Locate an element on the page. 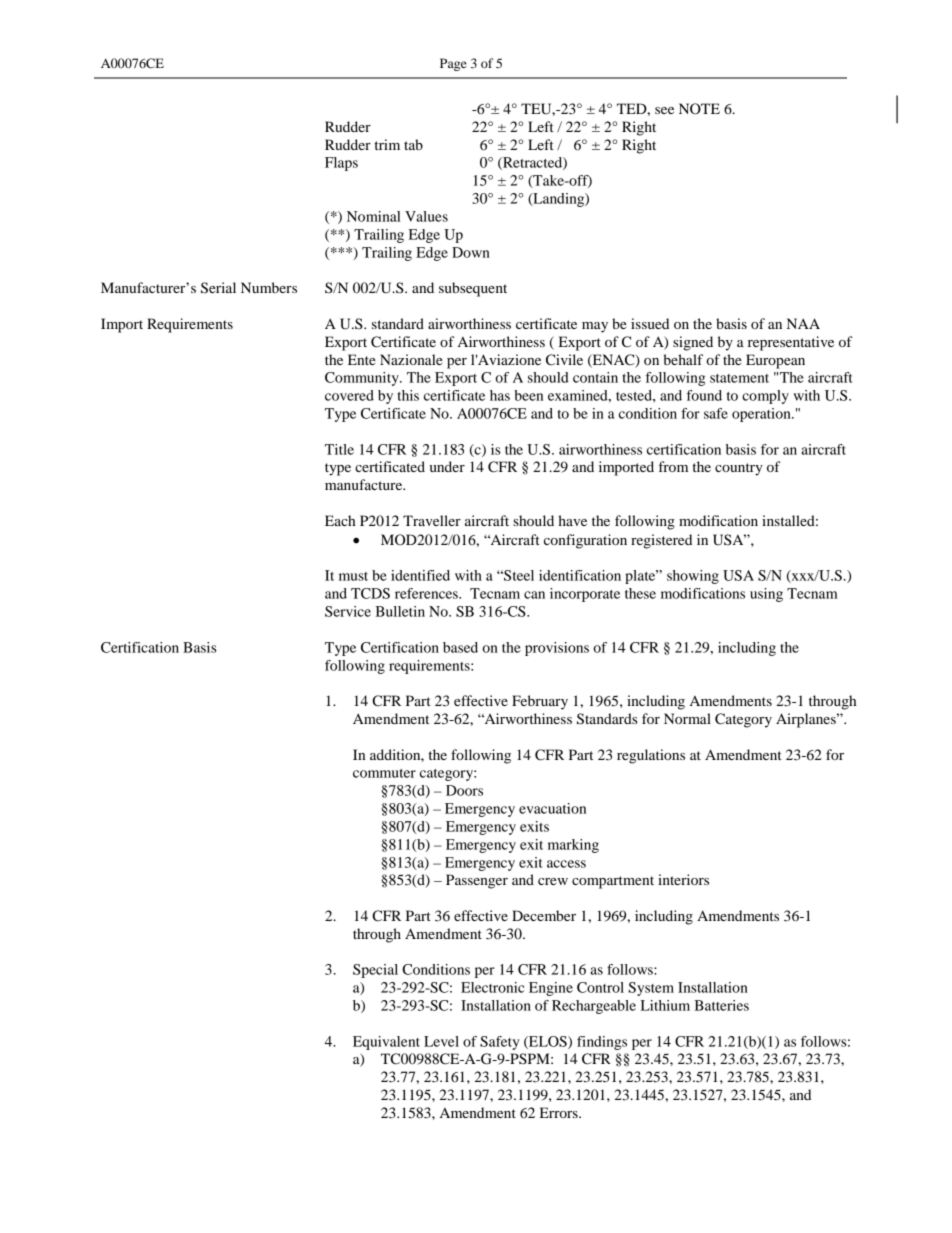  commuter is located at coordinates (384, 773).
